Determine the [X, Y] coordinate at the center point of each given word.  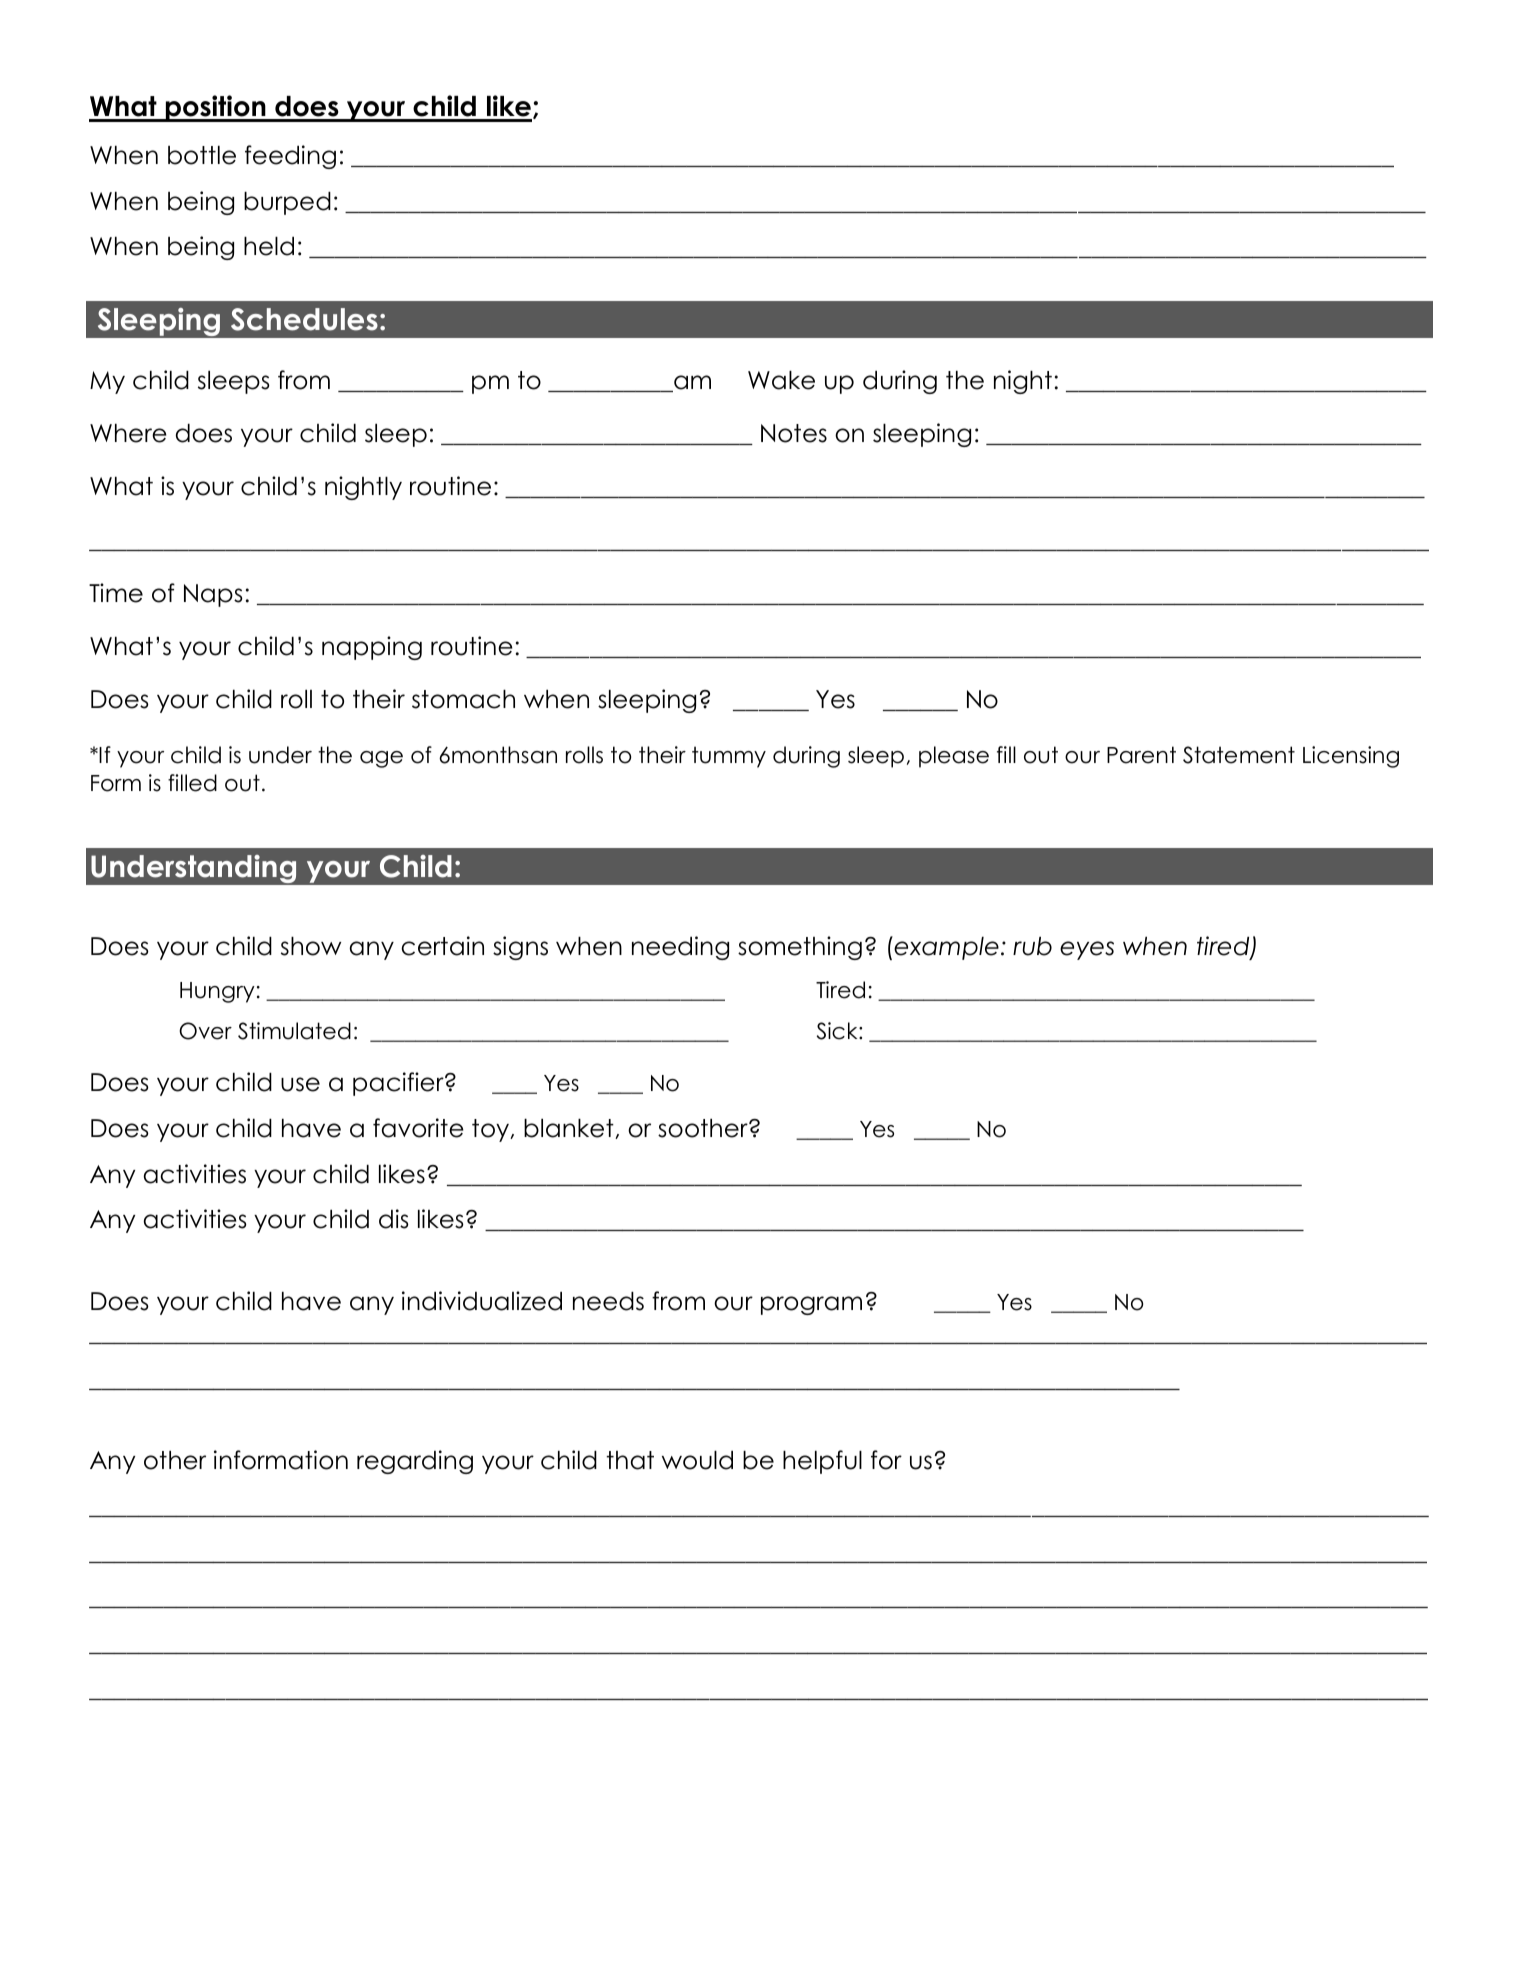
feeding [290, 157]
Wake [781, 380]
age [381, 759]
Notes [794, 433]
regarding [415, 1462]
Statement [1239, 755]
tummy [729, 757]
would [697, 1460]
